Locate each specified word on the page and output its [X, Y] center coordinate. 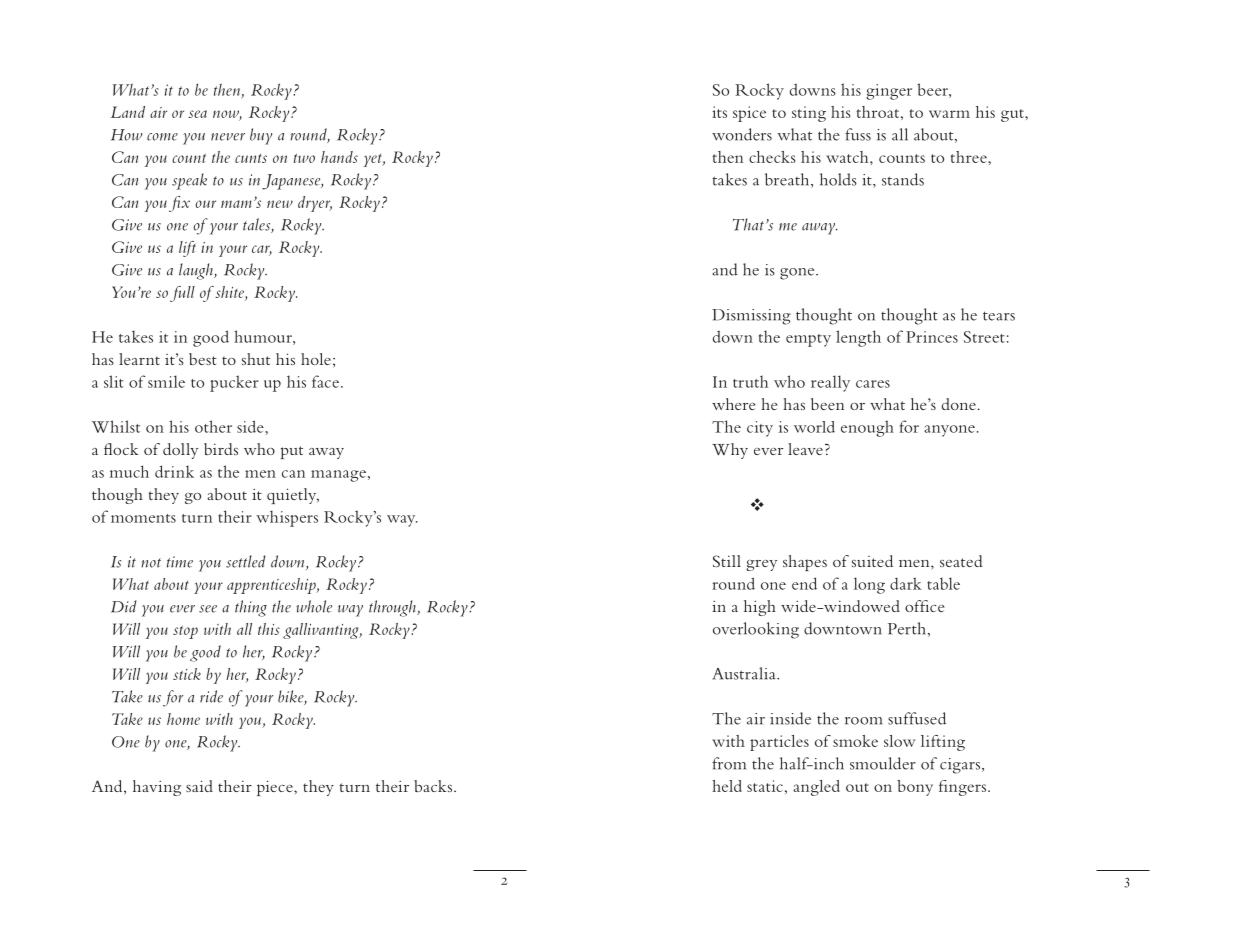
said [199, 786]
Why [730, 451]
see [208, 609]
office [925, 606]
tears [999, 316]
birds [221, 449]
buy [261, 136]
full [182, 294]
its [719, 112]
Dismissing [751, 317]
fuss [858, 134]
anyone [949, 431]
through [393, 608]
